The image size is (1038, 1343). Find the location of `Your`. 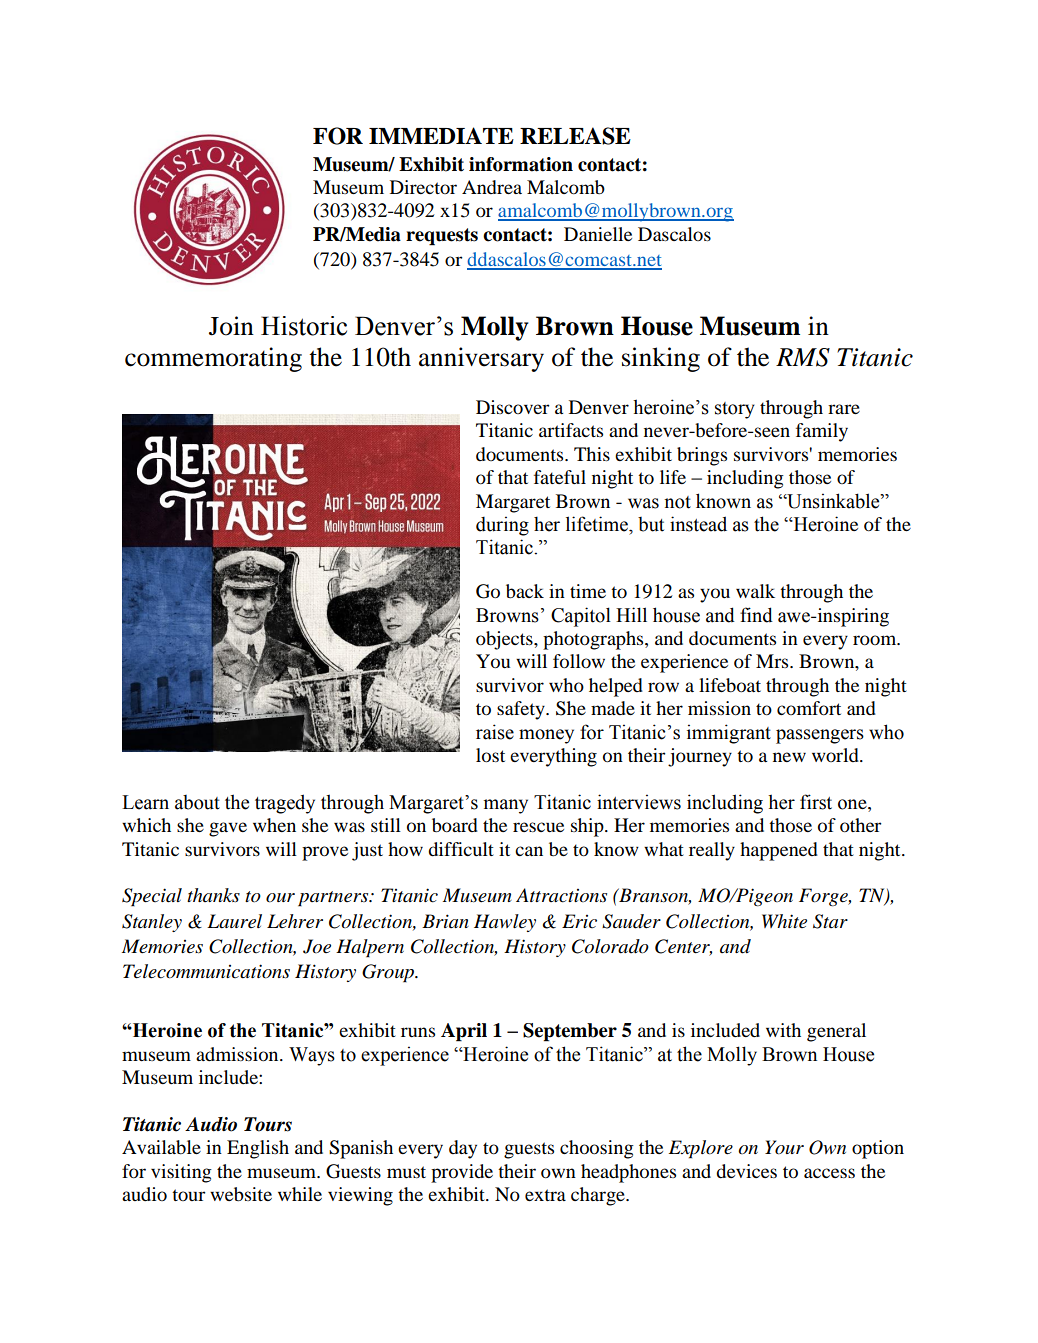

Your is located at coordinates (784, 1147).
